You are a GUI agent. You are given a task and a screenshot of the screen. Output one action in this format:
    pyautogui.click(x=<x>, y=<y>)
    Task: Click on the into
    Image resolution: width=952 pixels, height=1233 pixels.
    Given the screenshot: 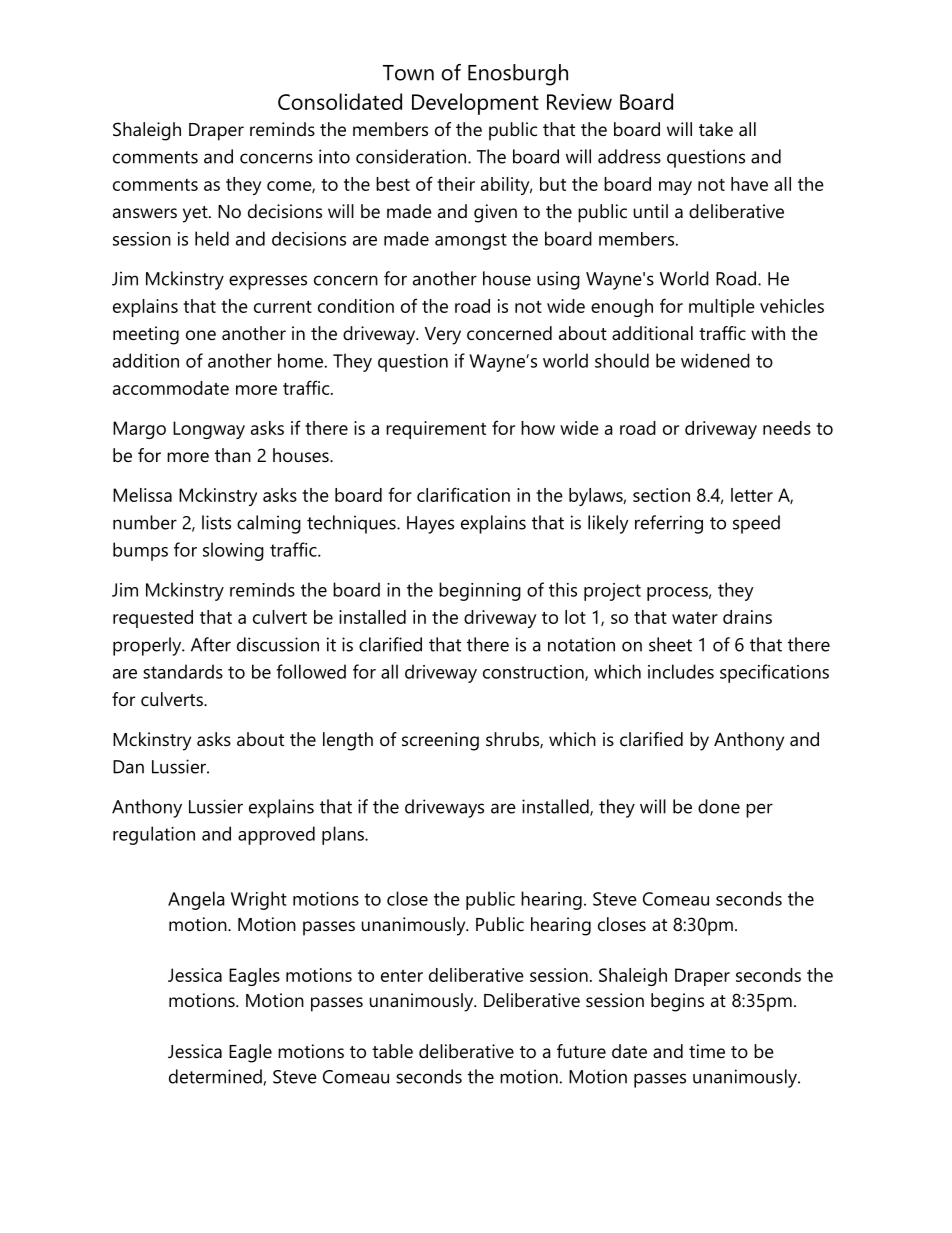 What is the action you would take?
    pyautogui.click(x=334, y=156)
